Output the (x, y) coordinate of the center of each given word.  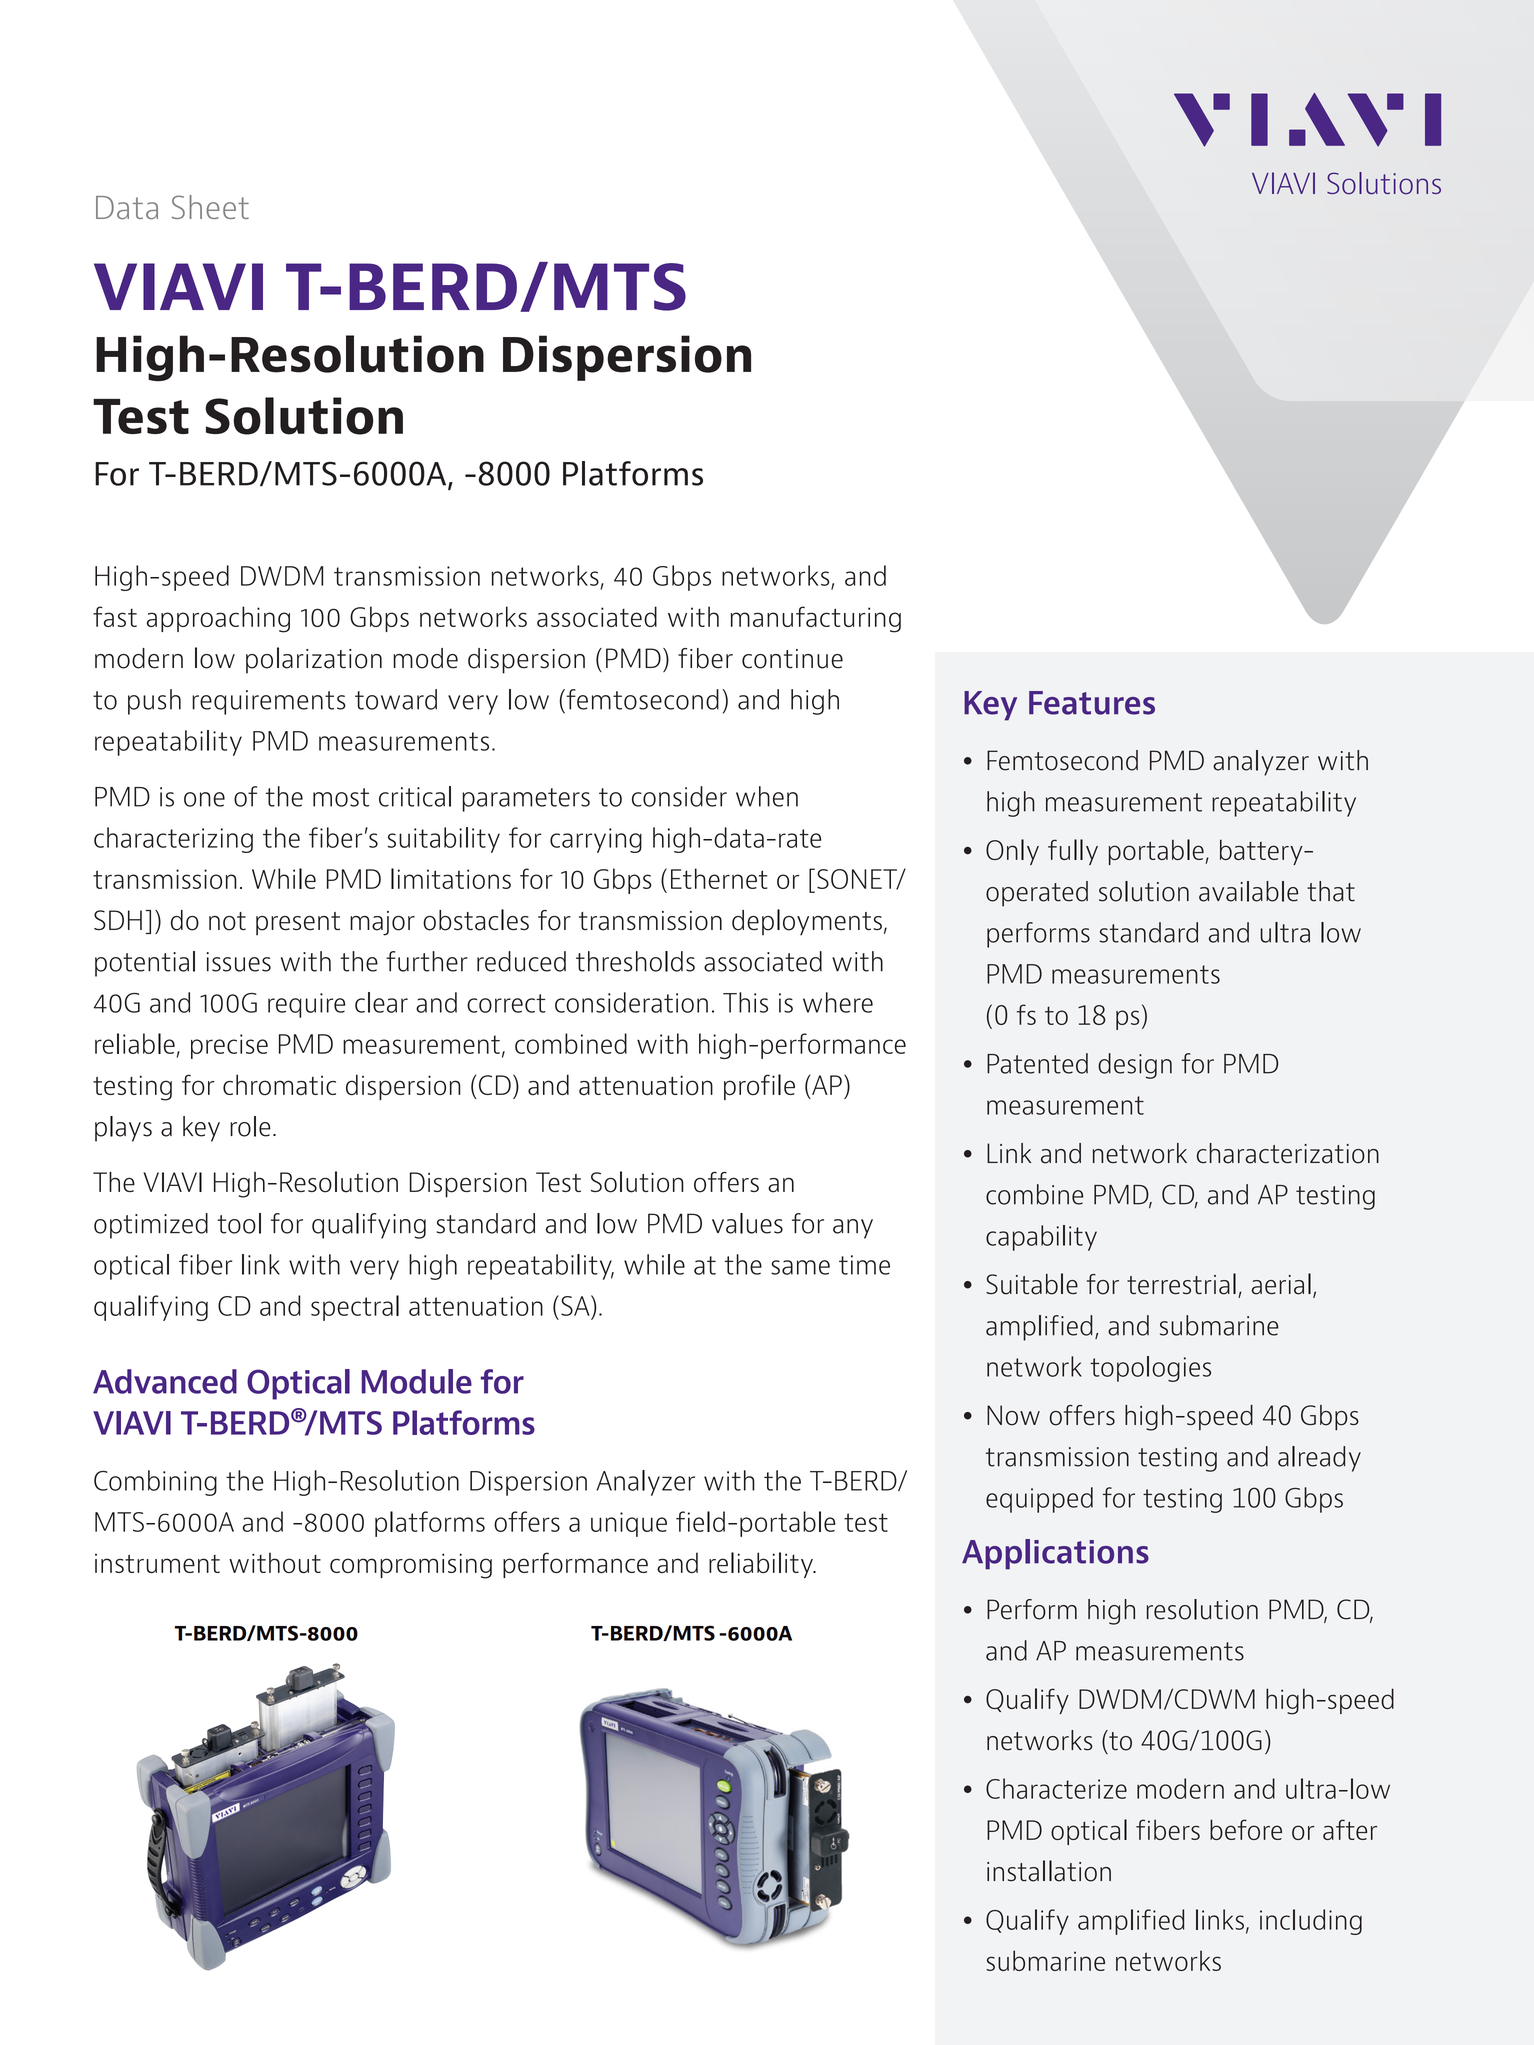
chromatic (279, 1085)
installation (1049, 1871)
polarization (314, 660)
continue (792, 659)
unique (629, 1524)
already (1319, 1459)
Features (1092, 703)
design (1135, 1066)
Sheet (210, 207)
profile (759, 1087)
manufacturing (816, 619)
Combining (155, 1483)
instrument (157, 1563)
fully (1073, 852)
